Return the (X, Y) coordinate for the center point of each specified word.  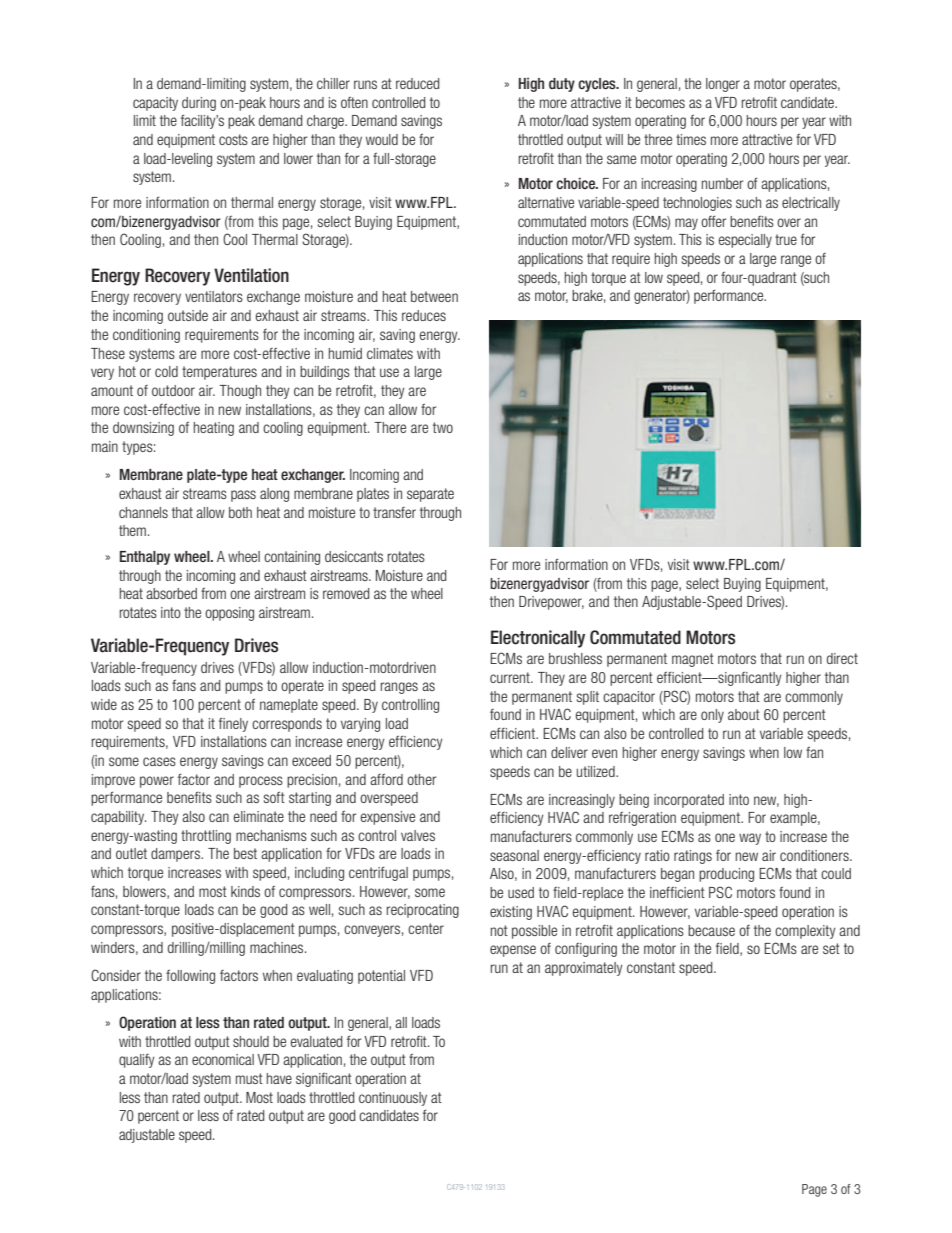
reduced (417, 83)
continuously (393, 1099)
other (421, 779)
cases (159, 761)
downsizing (143, 429)
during (199, 104)
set (831, 948)
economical (223, 1059)
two (443, 427)
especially (745, 241)
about (744, 714)
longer (723, 85)
